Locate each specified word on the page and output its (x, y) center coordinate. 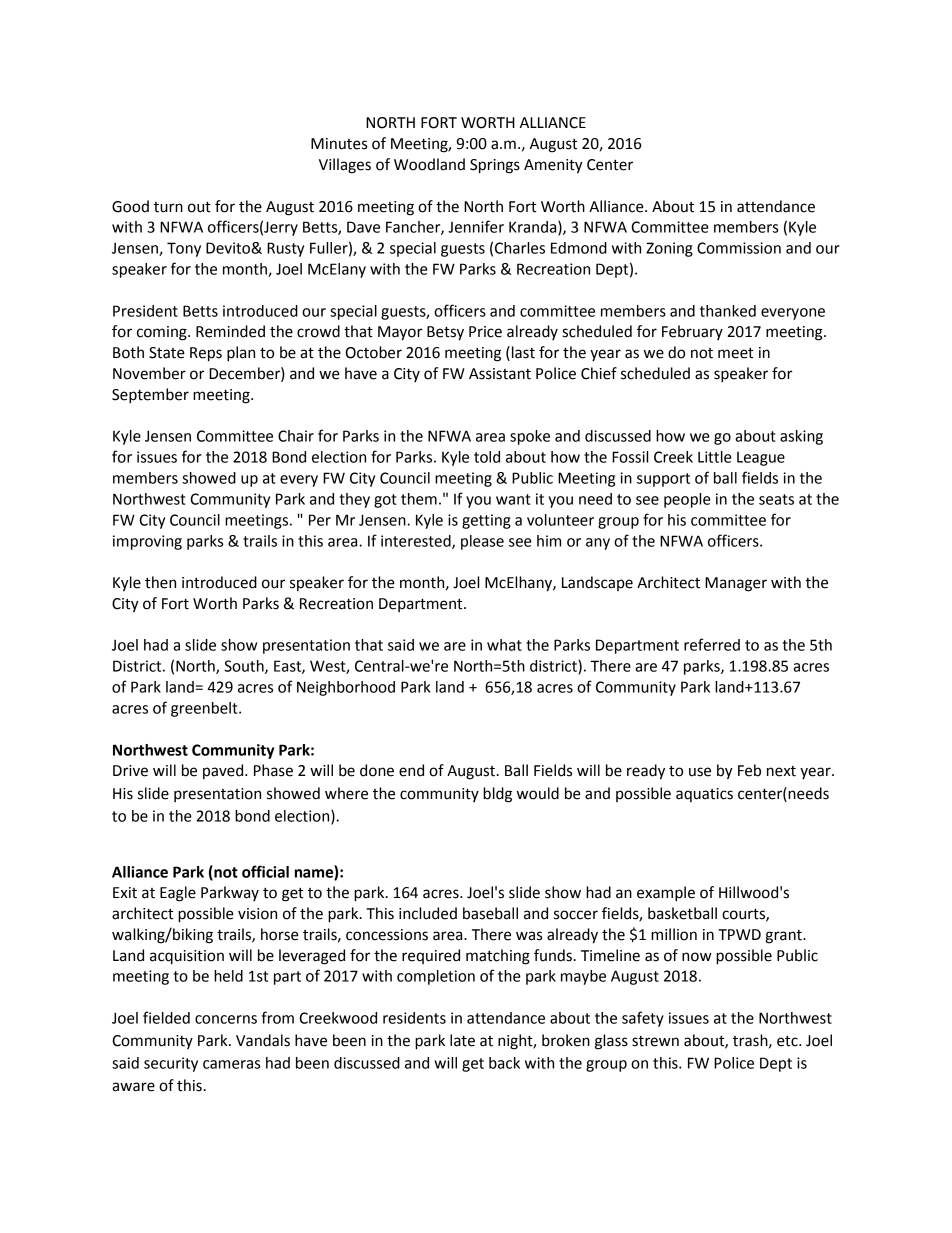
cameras (231, 1064)
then (160, 582)
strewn (655, 1041)
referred (712, 644)
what (504, 645)
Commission (739, 248)
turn (168, 207)
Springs (495, 166)
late (462, 1040)
